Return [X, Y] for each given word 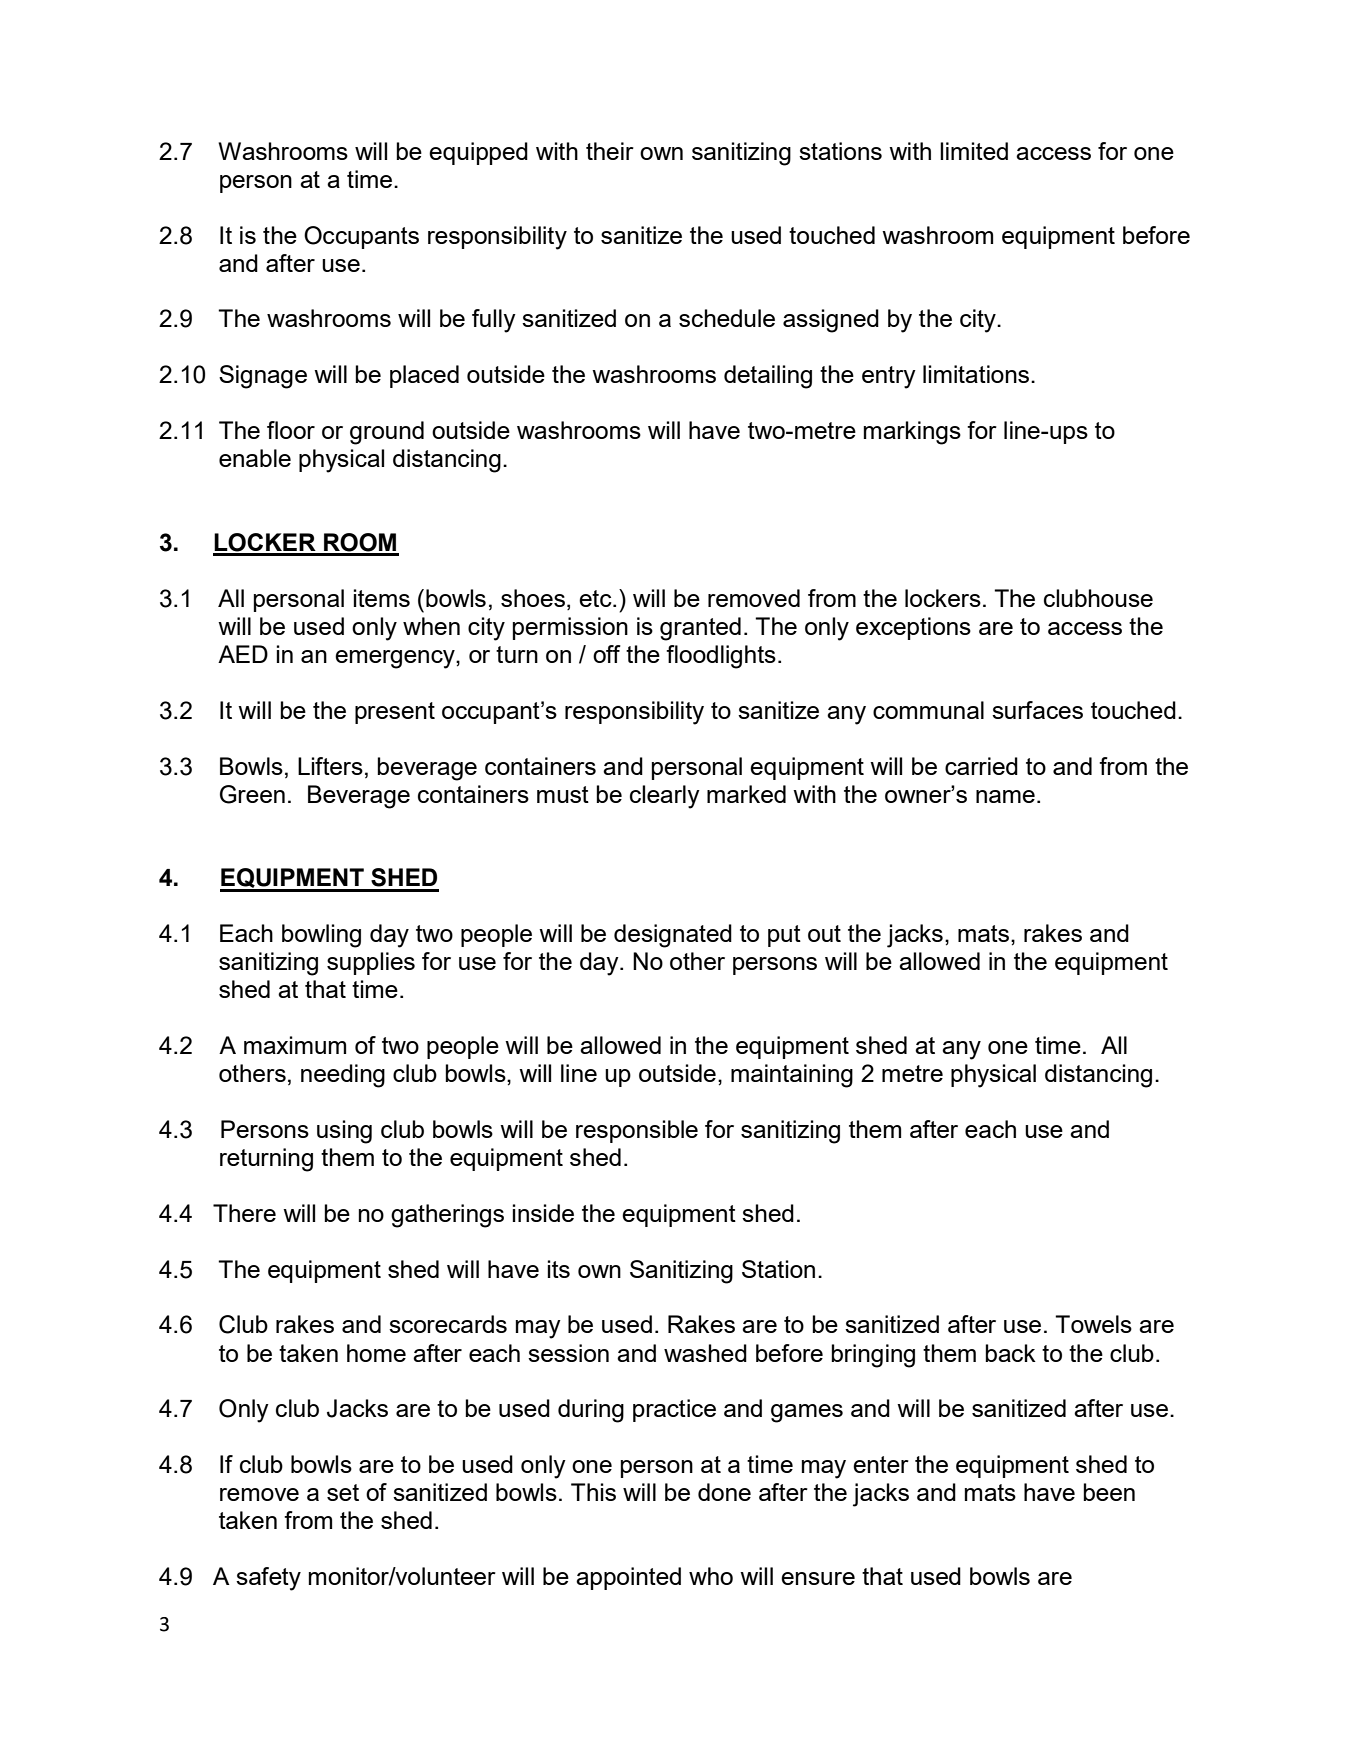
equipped [478, 153]
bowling [321, 936]
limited [974, 151]
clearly [665, 797]
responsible [637, 1131]
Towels [1093, 1324]
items [382, 598]
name [1005, 796]
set [343, 1492]
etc [596, 598]
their [610, 151]
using [344, 1132]
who [711, 1576]
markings [912, 433]
